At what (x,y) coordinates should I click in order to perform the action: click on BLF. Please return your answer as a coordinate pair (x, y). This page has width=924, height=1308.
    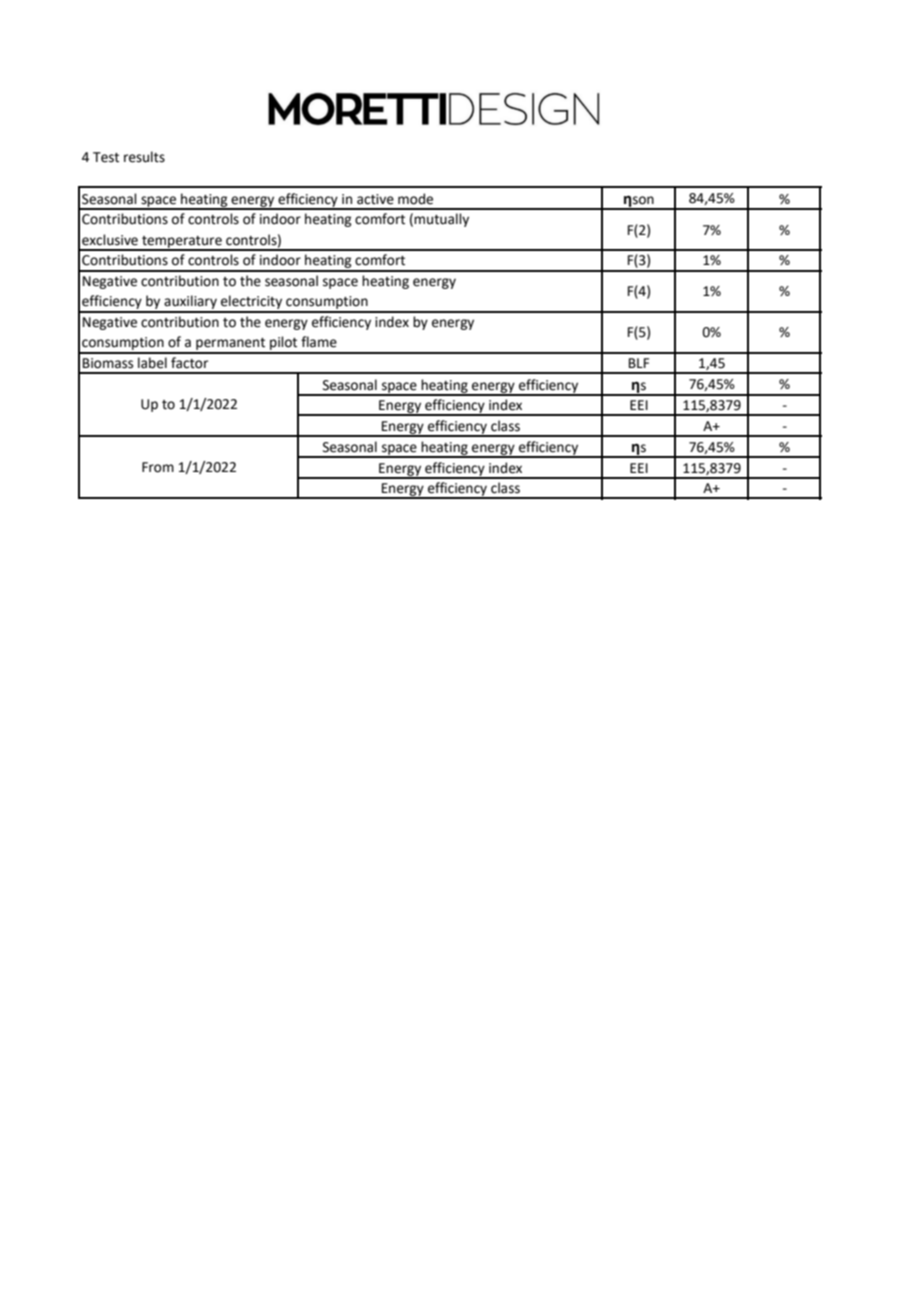
    Looking at the image, I should click on (639, 363).
